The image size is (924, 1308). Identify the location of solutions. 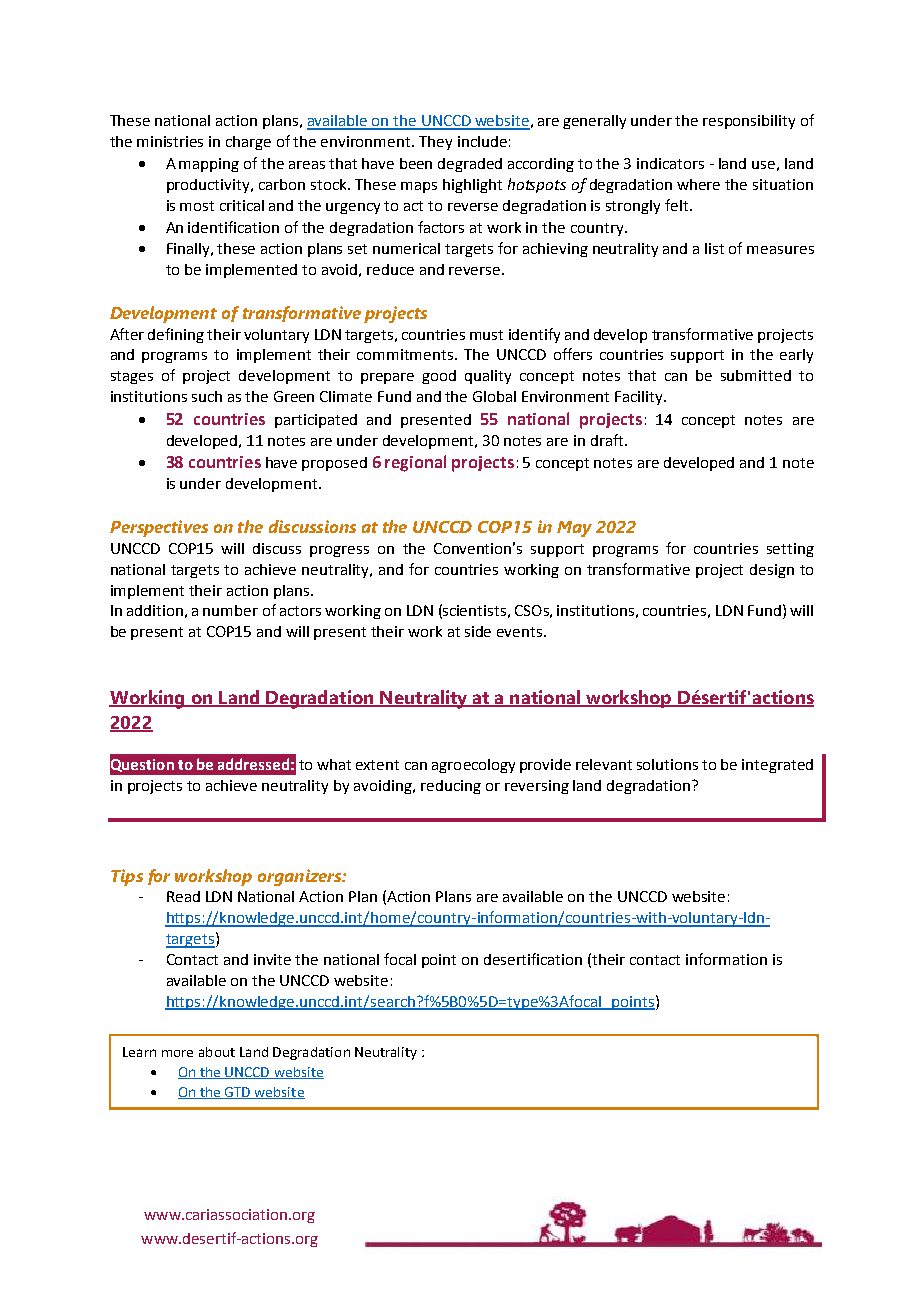
(667, 764).
